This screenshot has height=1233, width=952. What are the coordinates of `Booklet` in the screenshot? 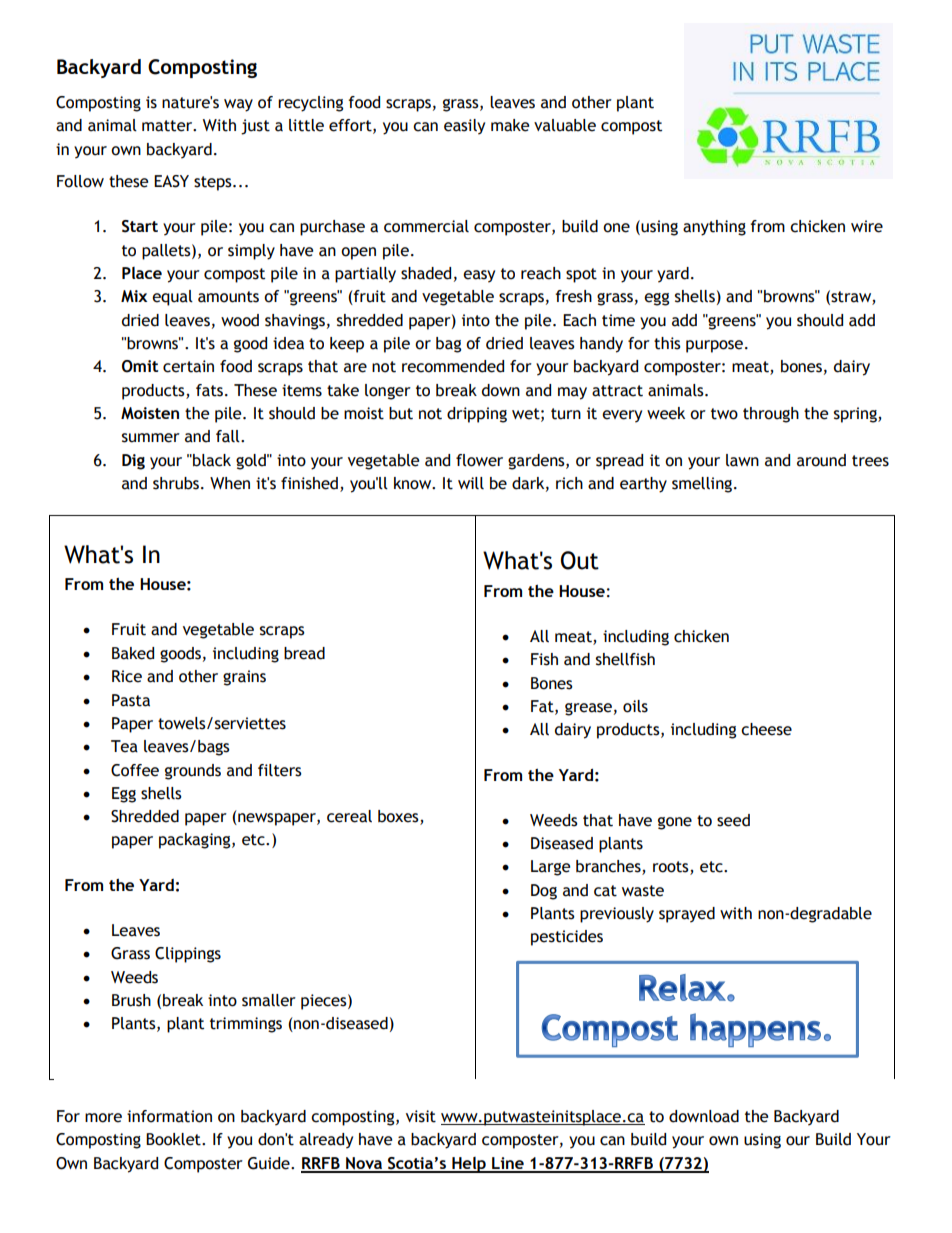 It's located at (174, 1139).
